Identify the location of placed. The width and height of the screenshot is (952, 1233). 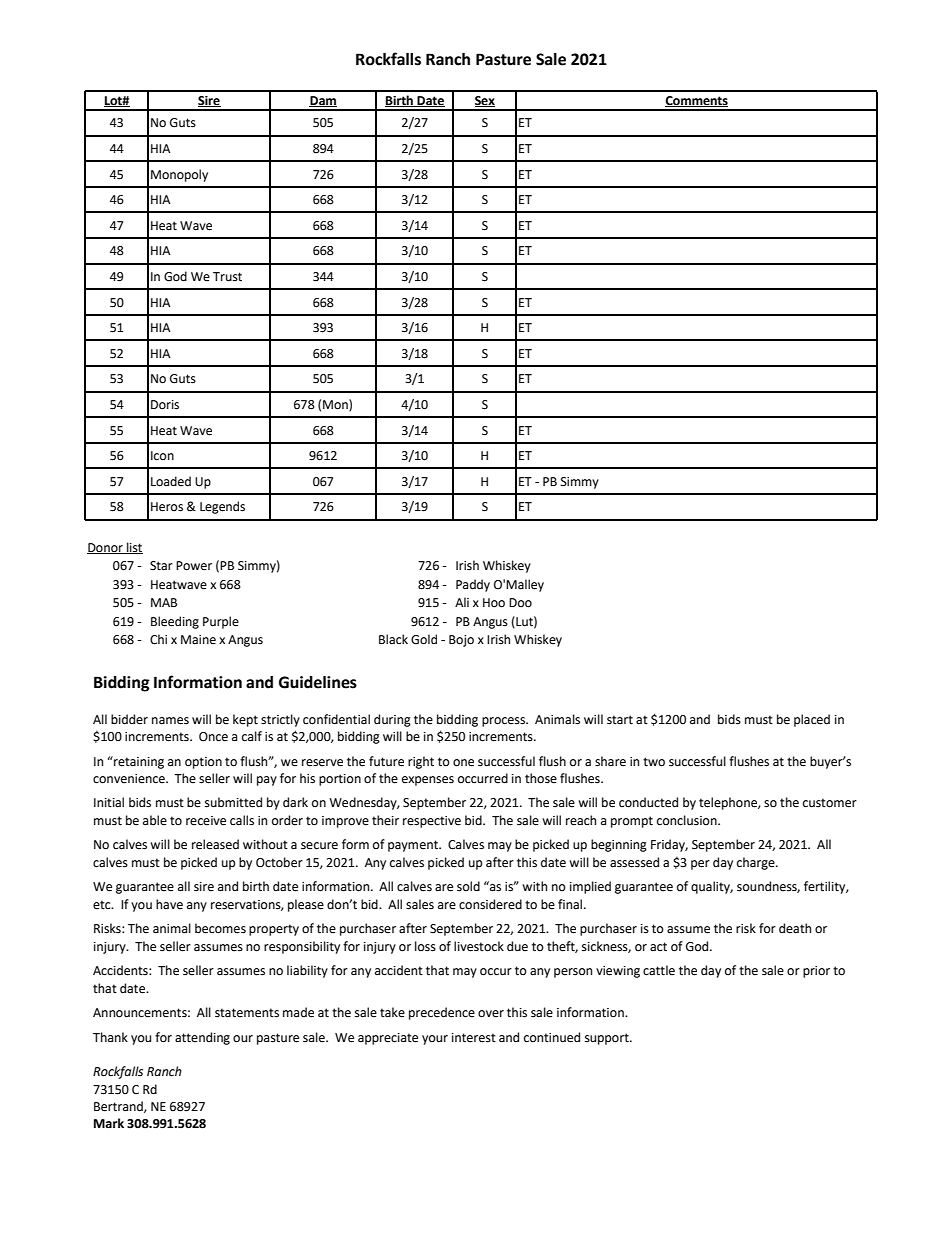
(812, 720).
